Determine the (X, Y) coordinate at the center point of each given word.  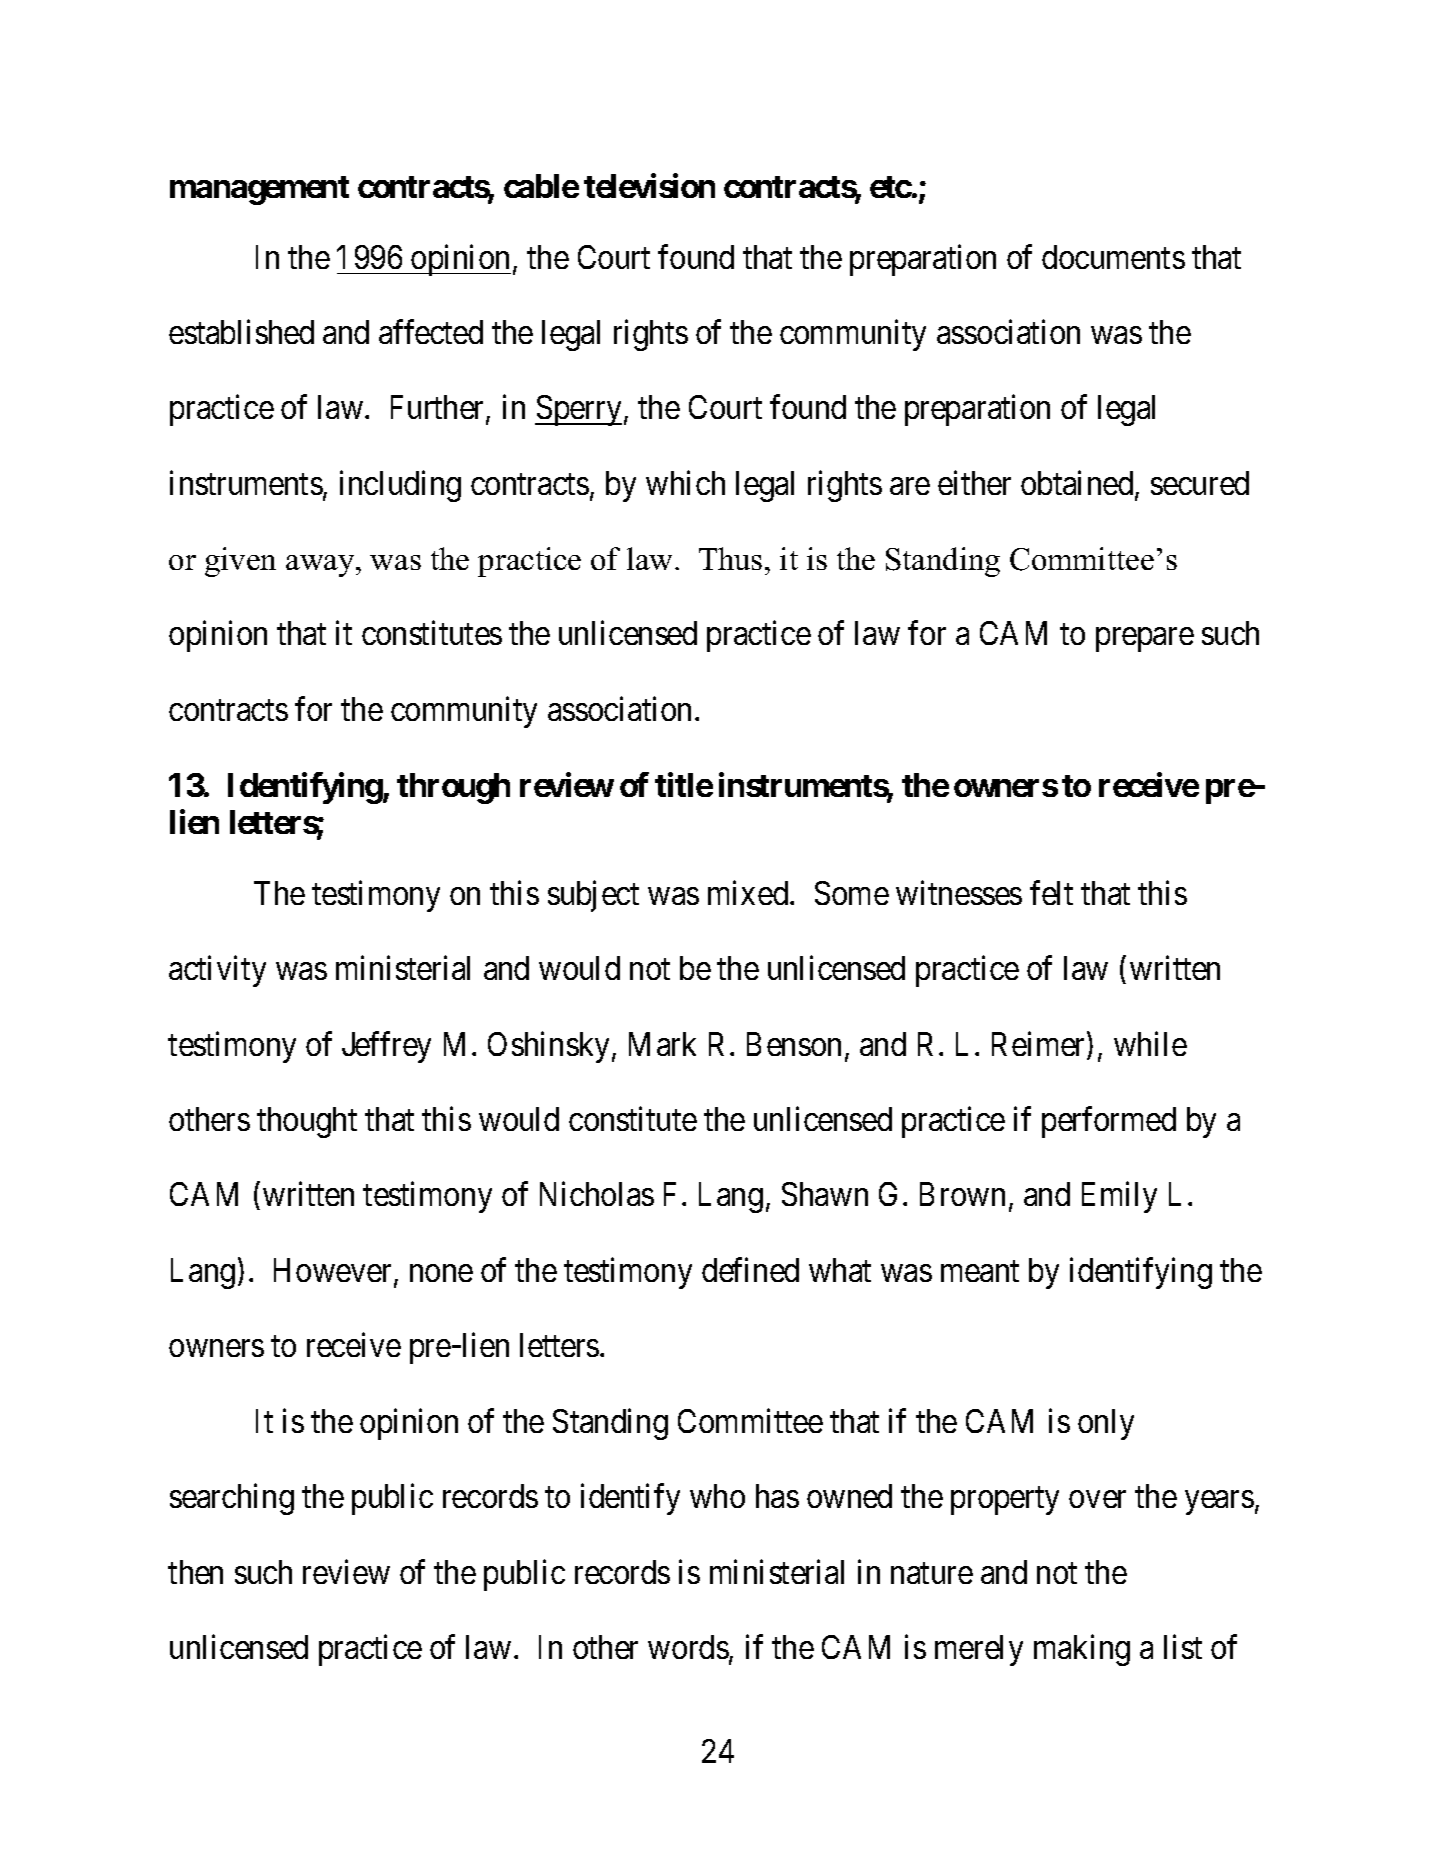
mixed (749, 892)
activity (217, 971)
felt (1051, 892)
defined (750, 1269)
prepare (1145, 640)
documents (1113, 257)
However (334, 1271)
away (321, 566)
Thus (730, 558)
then (195, 1572)
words (688, 1647)
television (649, 186)
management (259, 190)
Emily (1119, 1197)
